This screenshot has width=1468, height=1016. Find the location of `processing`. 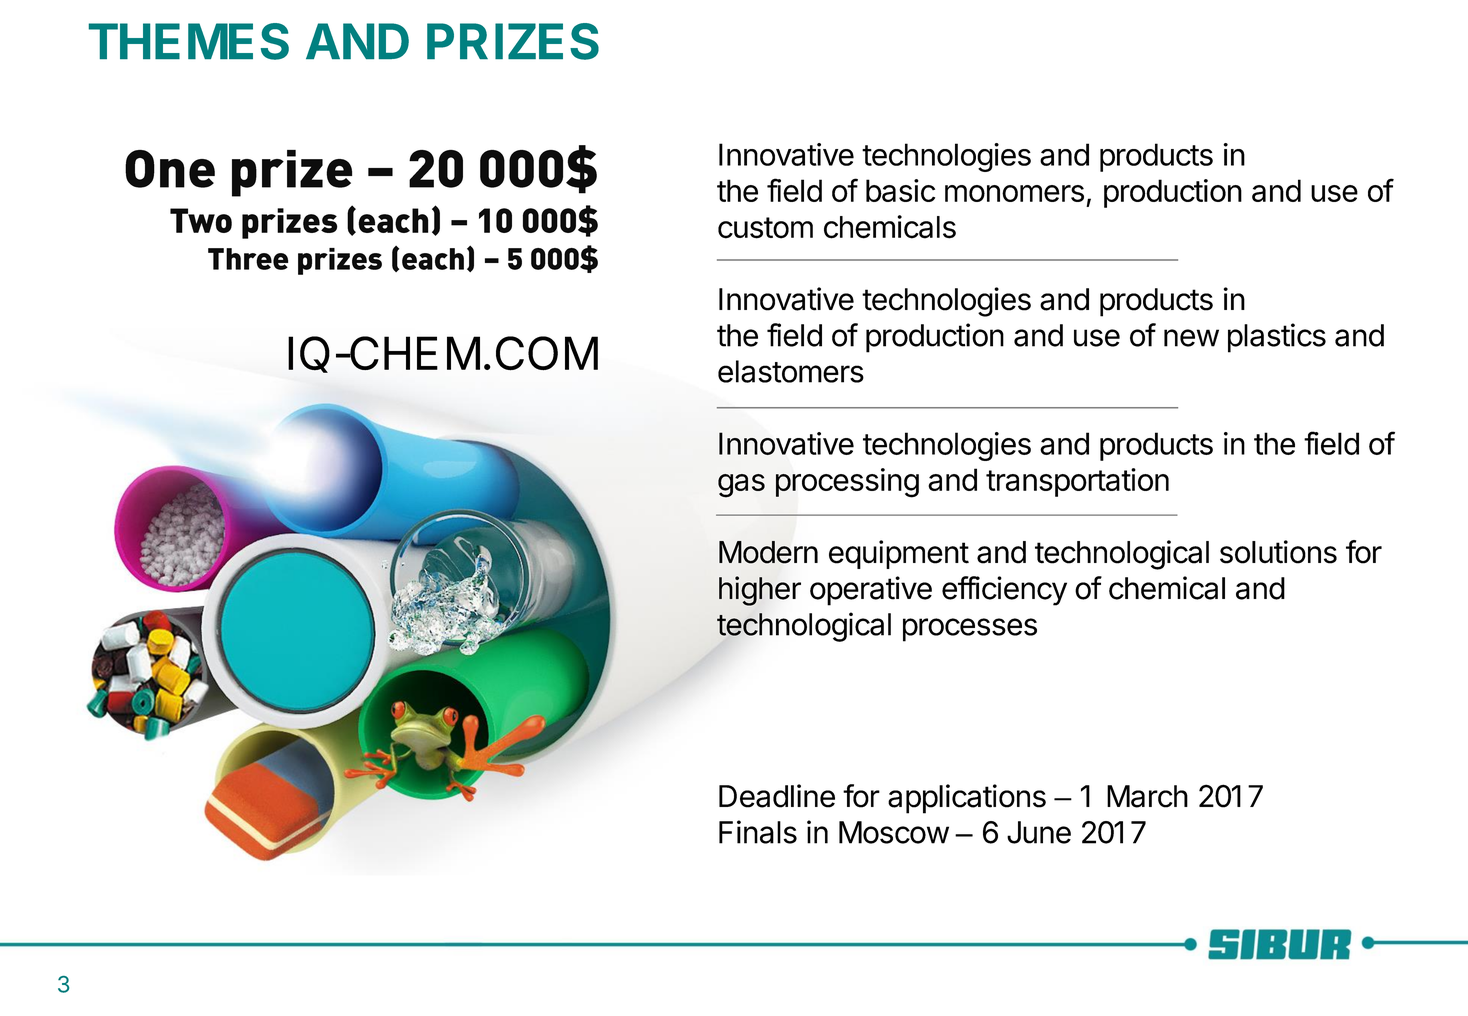

processing is located at coordinates (847, 483).
